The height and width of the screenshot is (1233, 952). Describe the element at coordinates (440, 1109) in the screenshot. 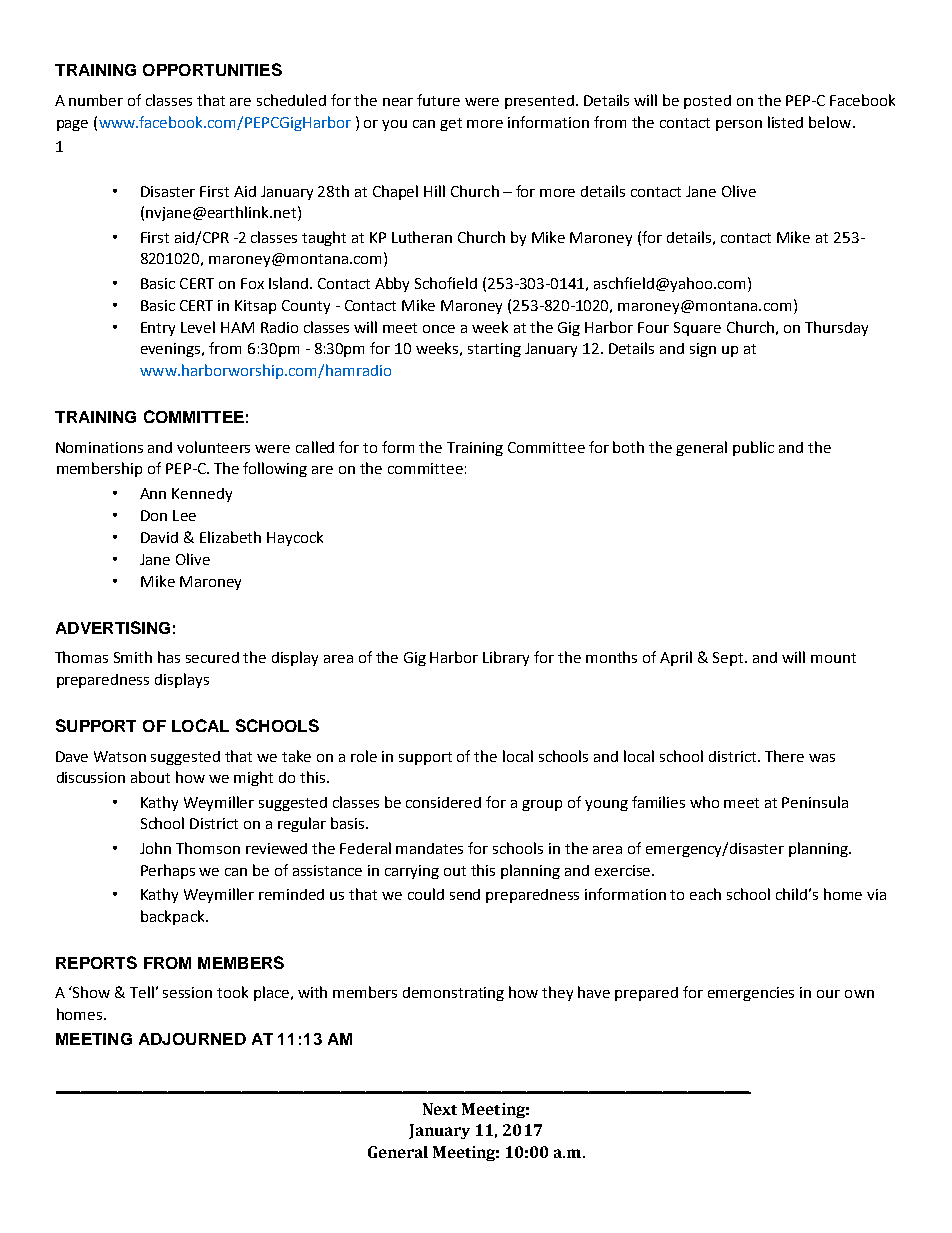

I see `Next` at that location.
